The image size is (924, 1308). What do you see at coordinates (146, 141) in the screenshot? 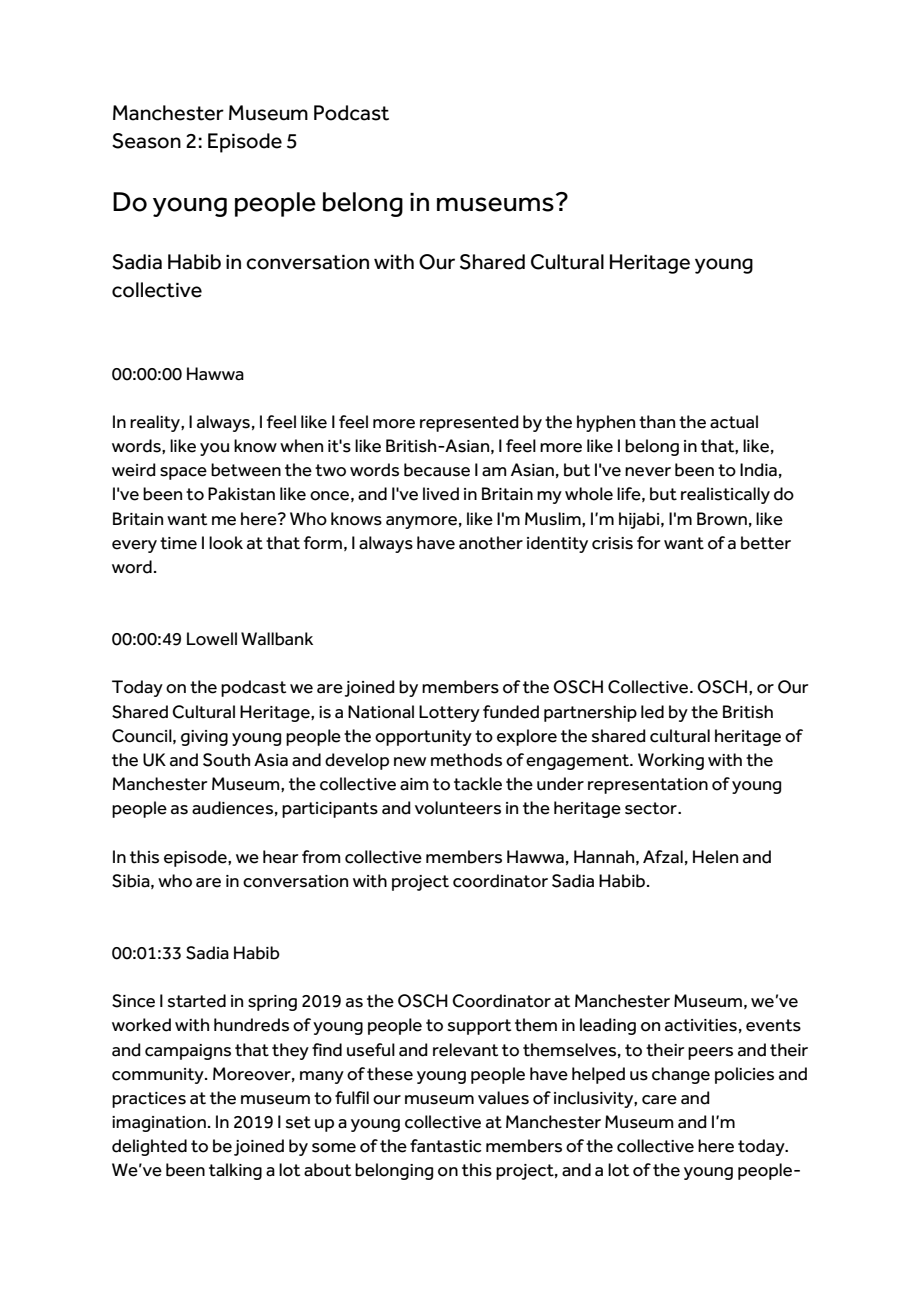
I see `Season` at bounding box center [146, 141].
